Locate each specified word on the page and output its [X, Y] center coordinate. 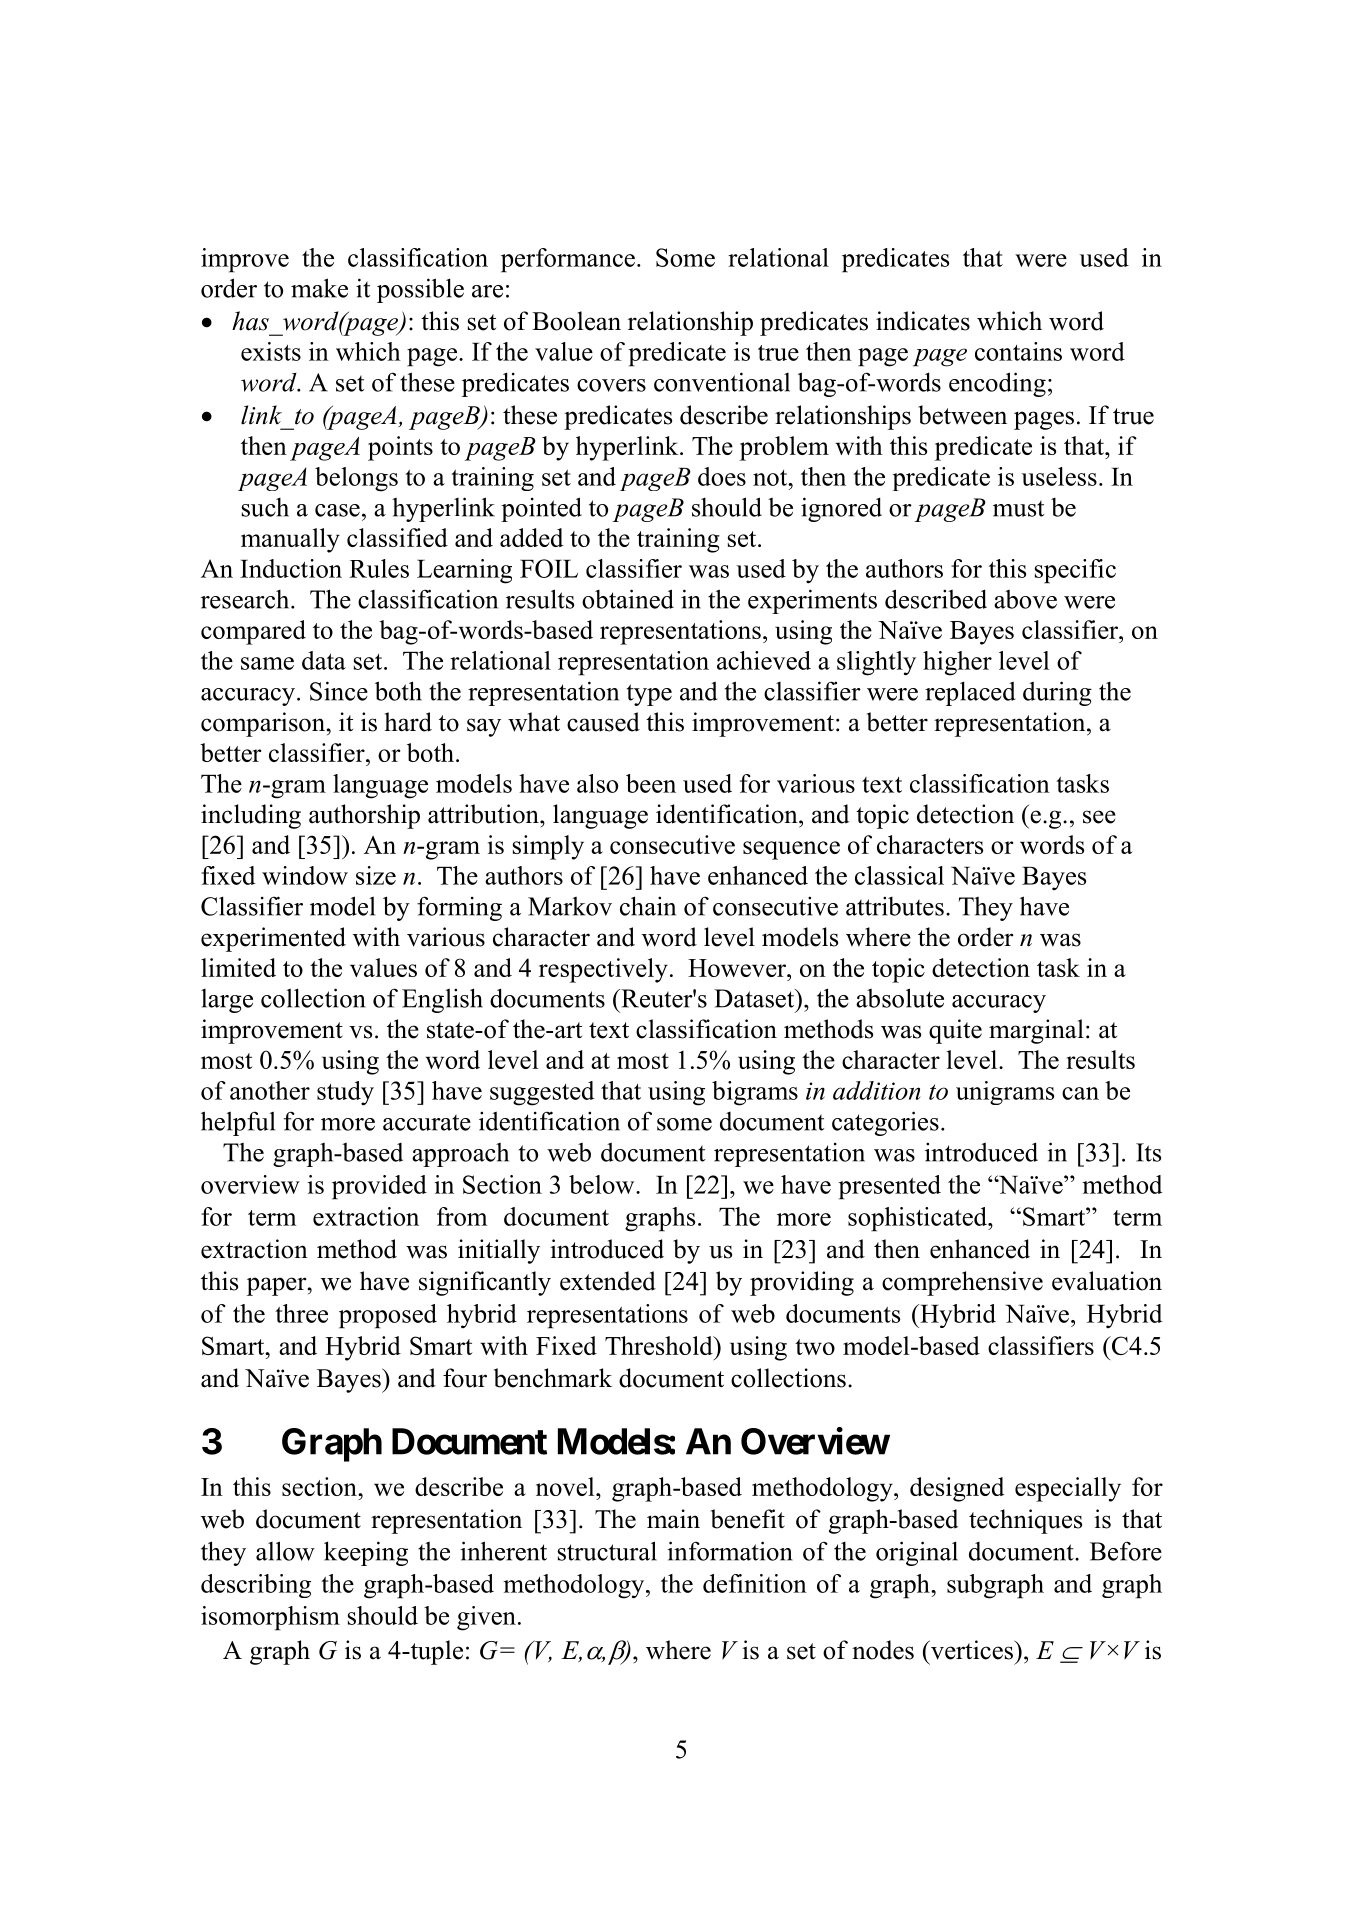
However [738, 968]
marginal [1036, 1031]
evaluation [1107, 1281]
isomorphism [270, 1618]
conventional [722, 382]
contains [1018, 351]
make [319, 288]
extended [608, 1281]
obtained [628, 599]
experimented [273, 939]
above [1025, 599]
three [301, 1313]
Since [339, 691]
